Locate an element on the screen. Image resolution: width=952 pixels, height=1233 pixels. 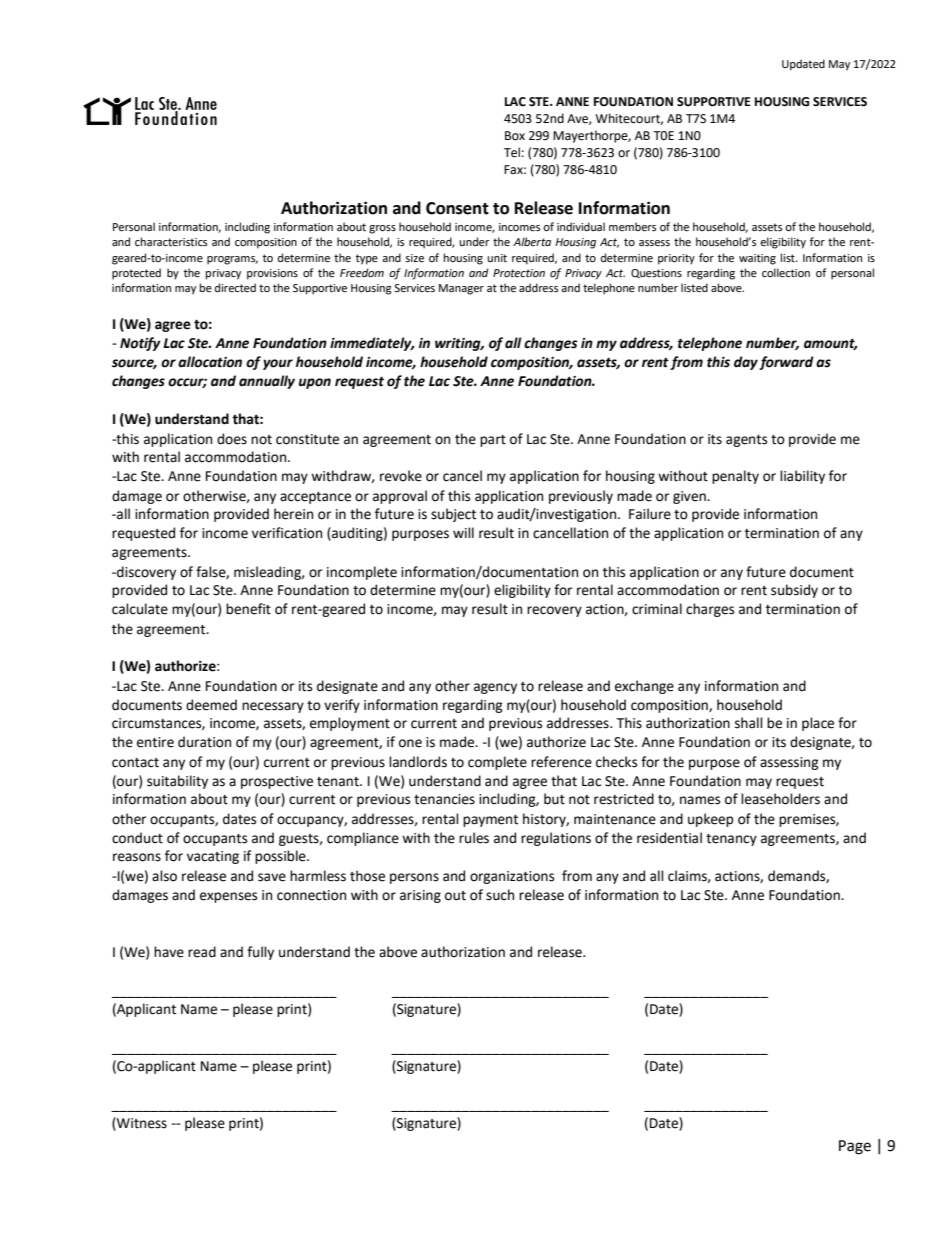
Box is located at coordinates (515, 136).
